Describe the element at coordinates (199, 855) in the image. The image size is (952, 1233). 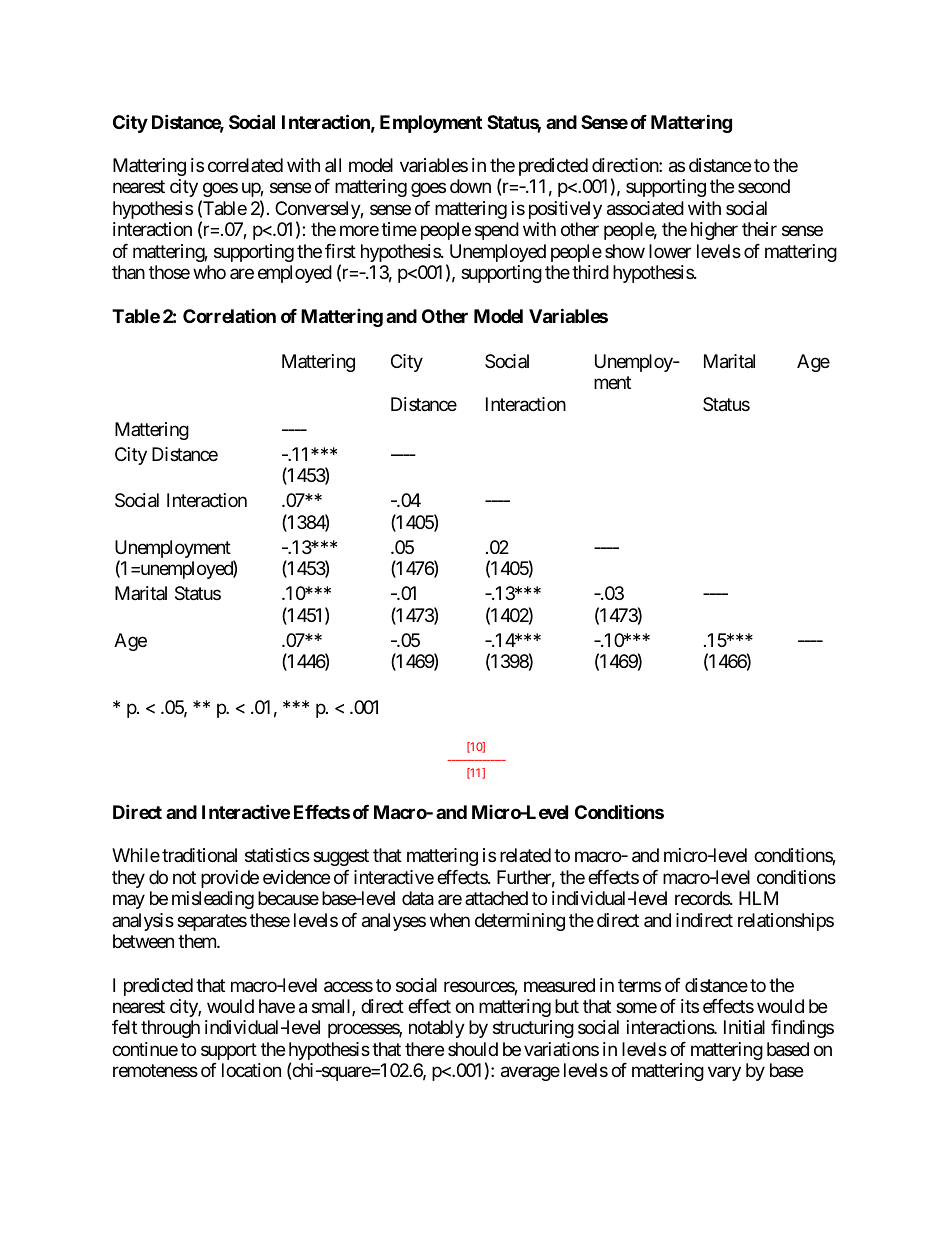
I see `traditional` at that location.
